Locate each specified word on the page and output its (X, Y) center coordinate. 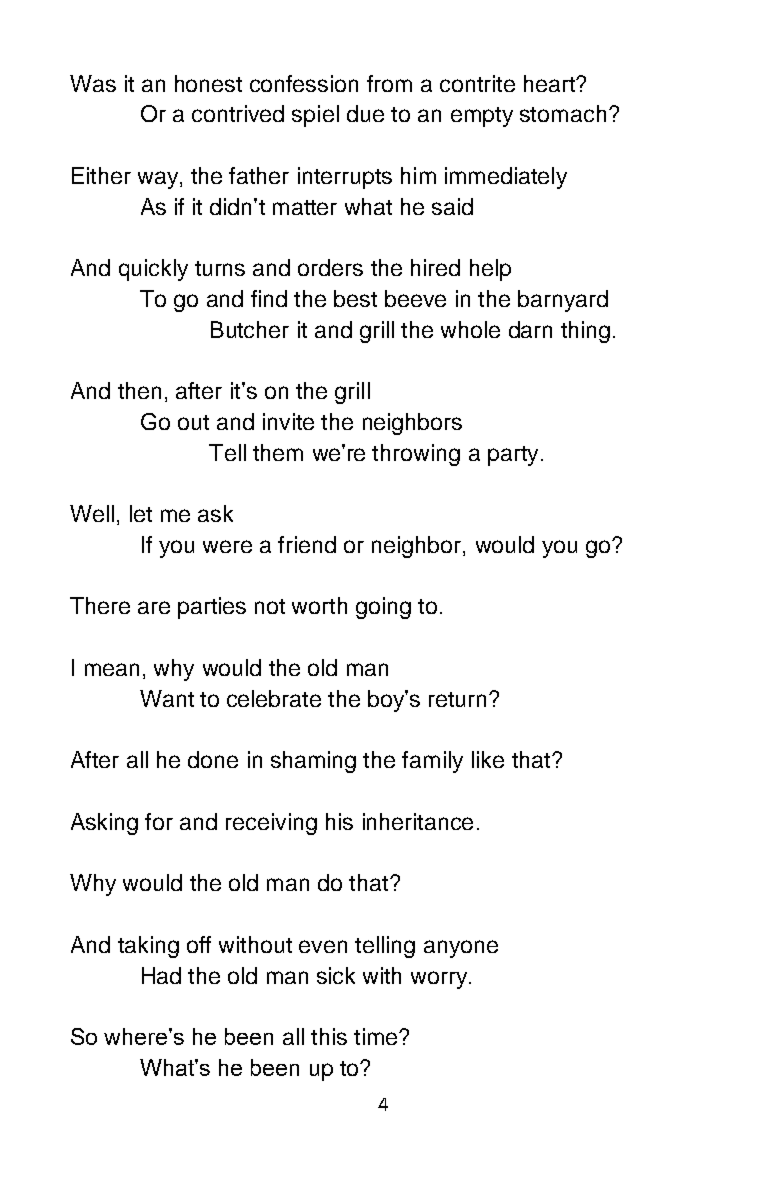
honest (208, 83)
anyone (461, 949)
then (139, 390)
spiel (315, 116)
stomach (563, 113)
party (513, 456)
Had (161, 975)
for (159, 821)
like (488, 759)
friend (307, 544)
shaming (313, 762)
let (141, 513)
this (329, 1036)
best (355, 298)
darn (530, 329)
